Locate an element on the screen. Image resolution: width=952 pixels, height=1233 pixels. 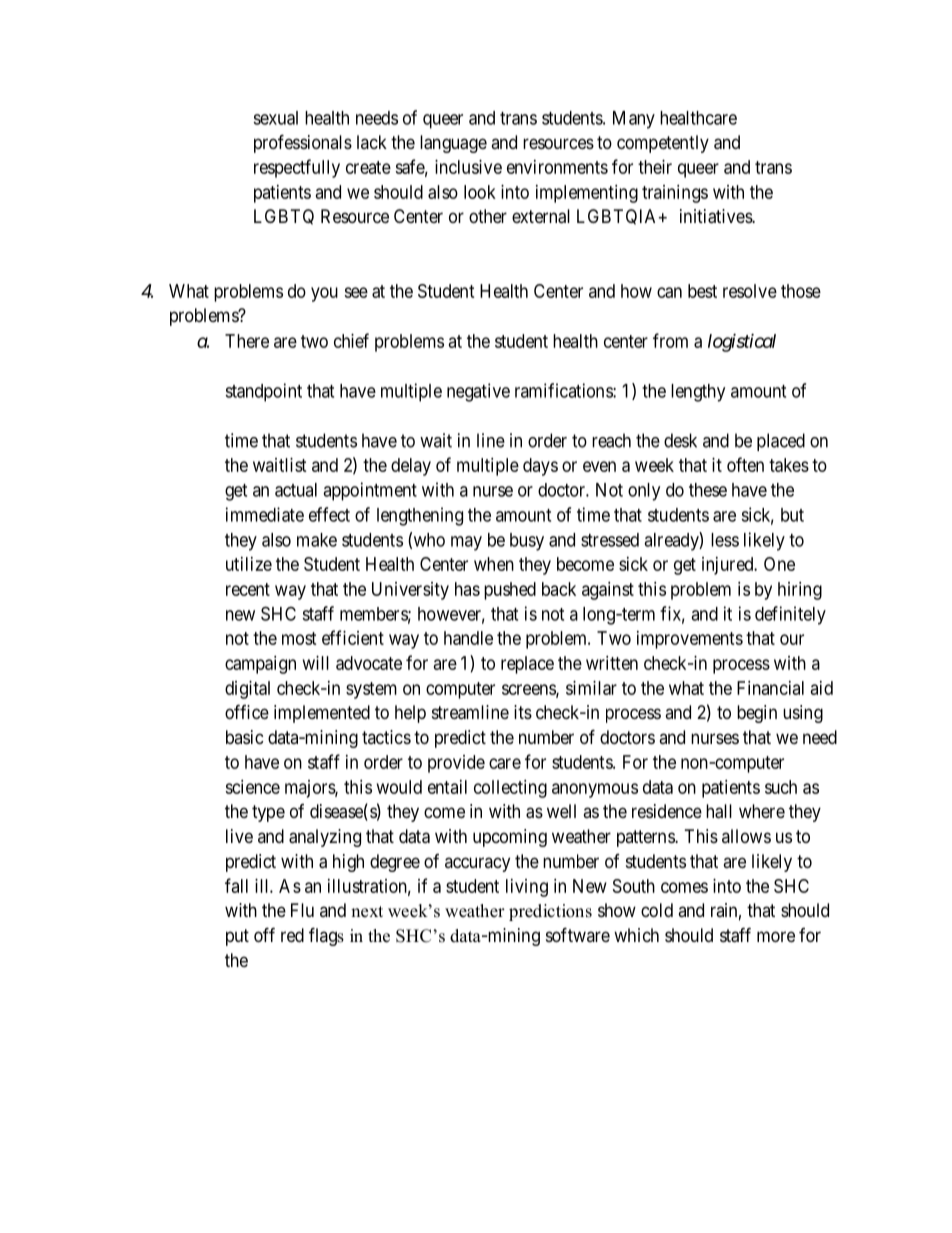
professionals is located at coordinates (303, 143).
